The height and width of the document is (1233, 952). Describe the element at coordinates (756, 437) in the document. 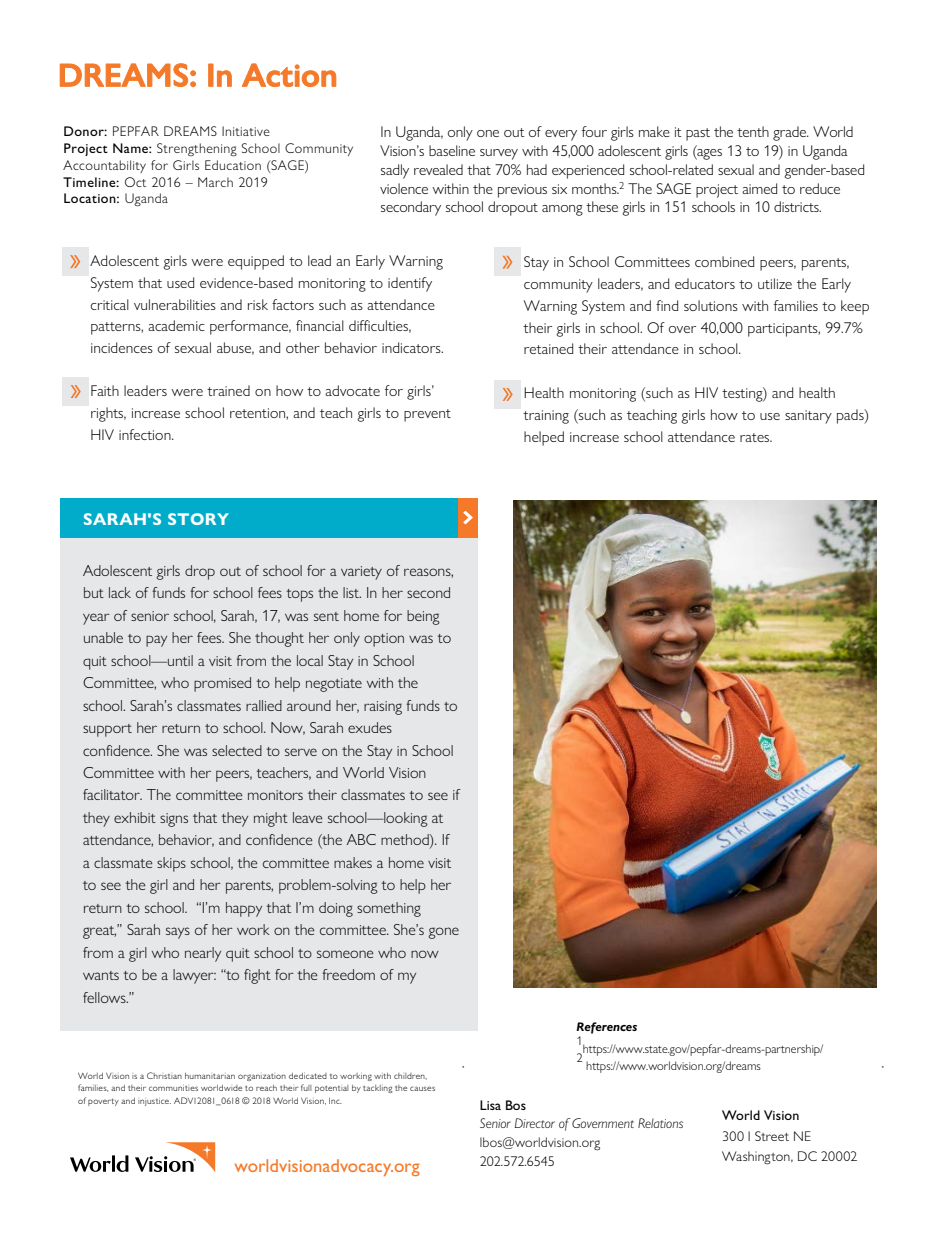

I see `rates` at that location.
